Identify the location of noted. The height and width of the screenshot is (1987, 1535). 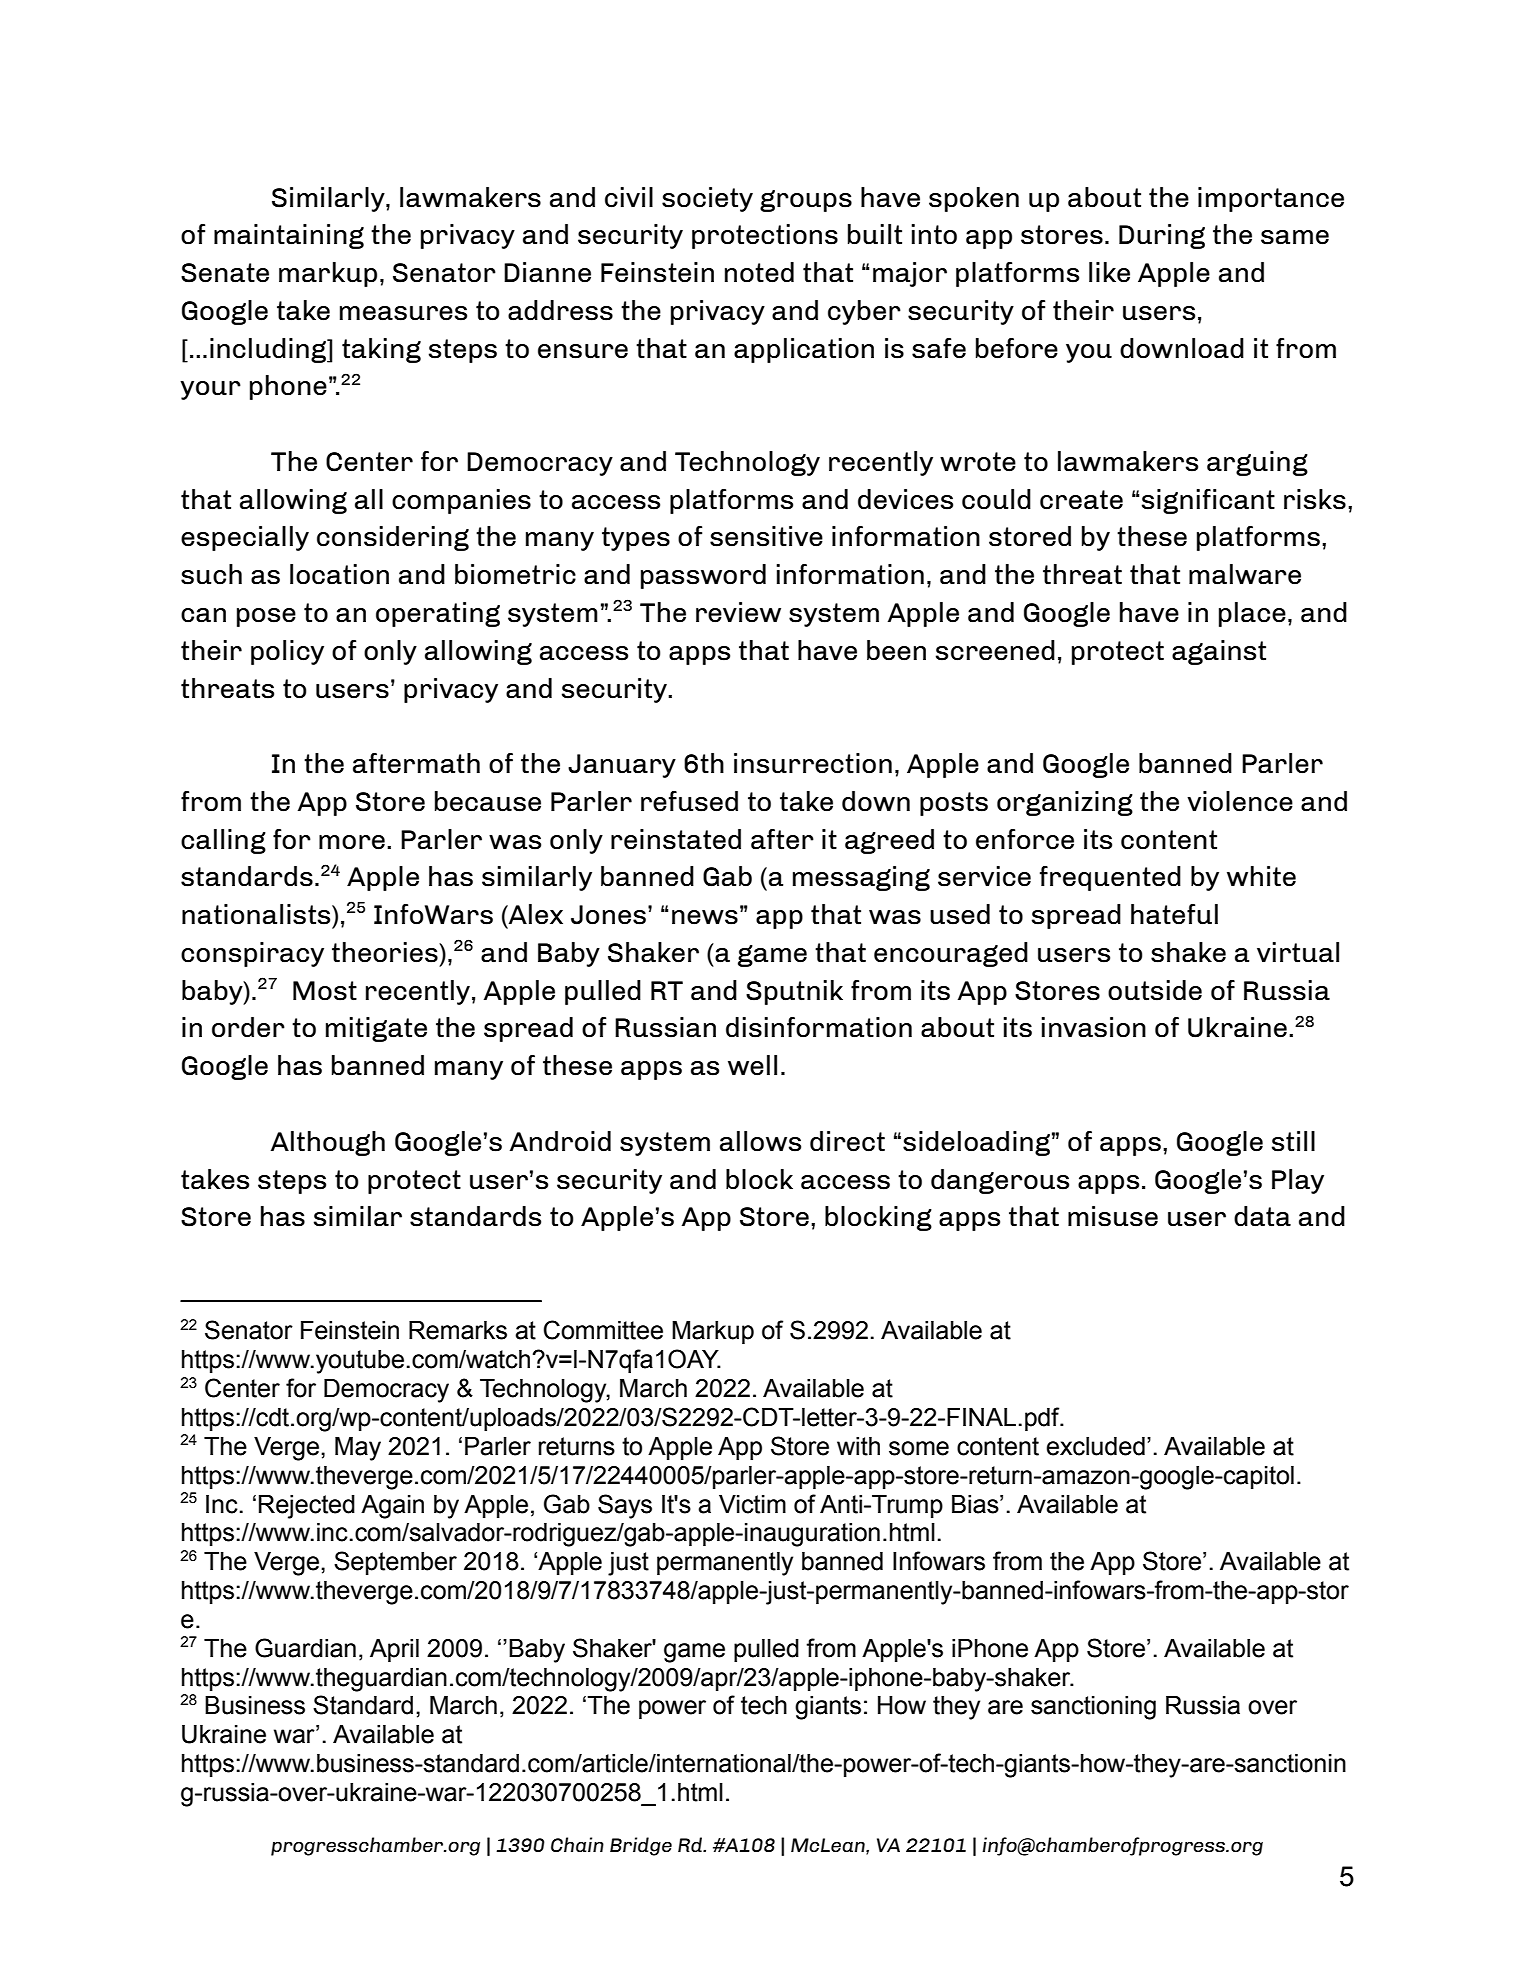
(759, 272).
